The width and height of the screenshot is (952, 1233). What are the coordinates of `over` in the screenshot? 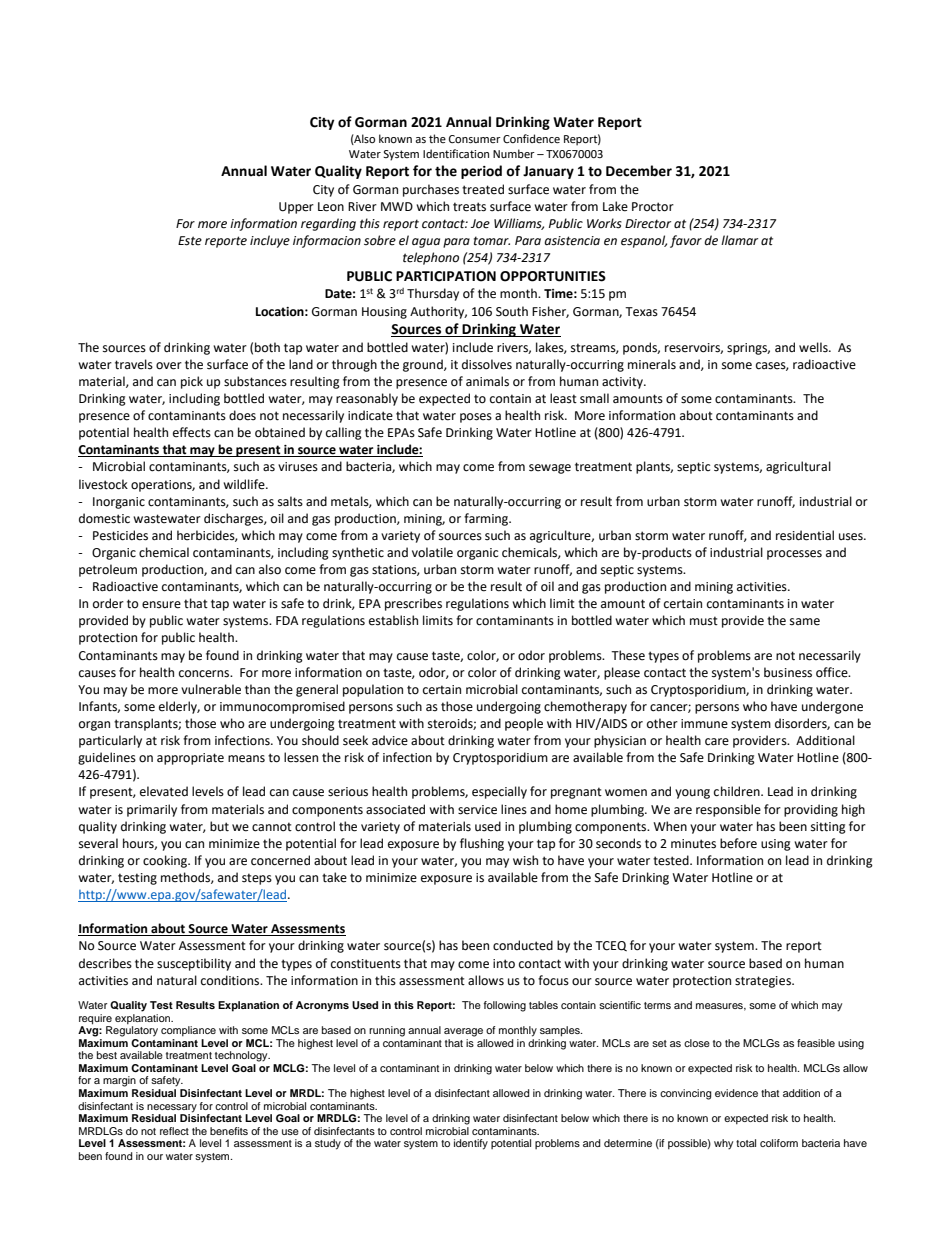 It's located at (169, 366).
